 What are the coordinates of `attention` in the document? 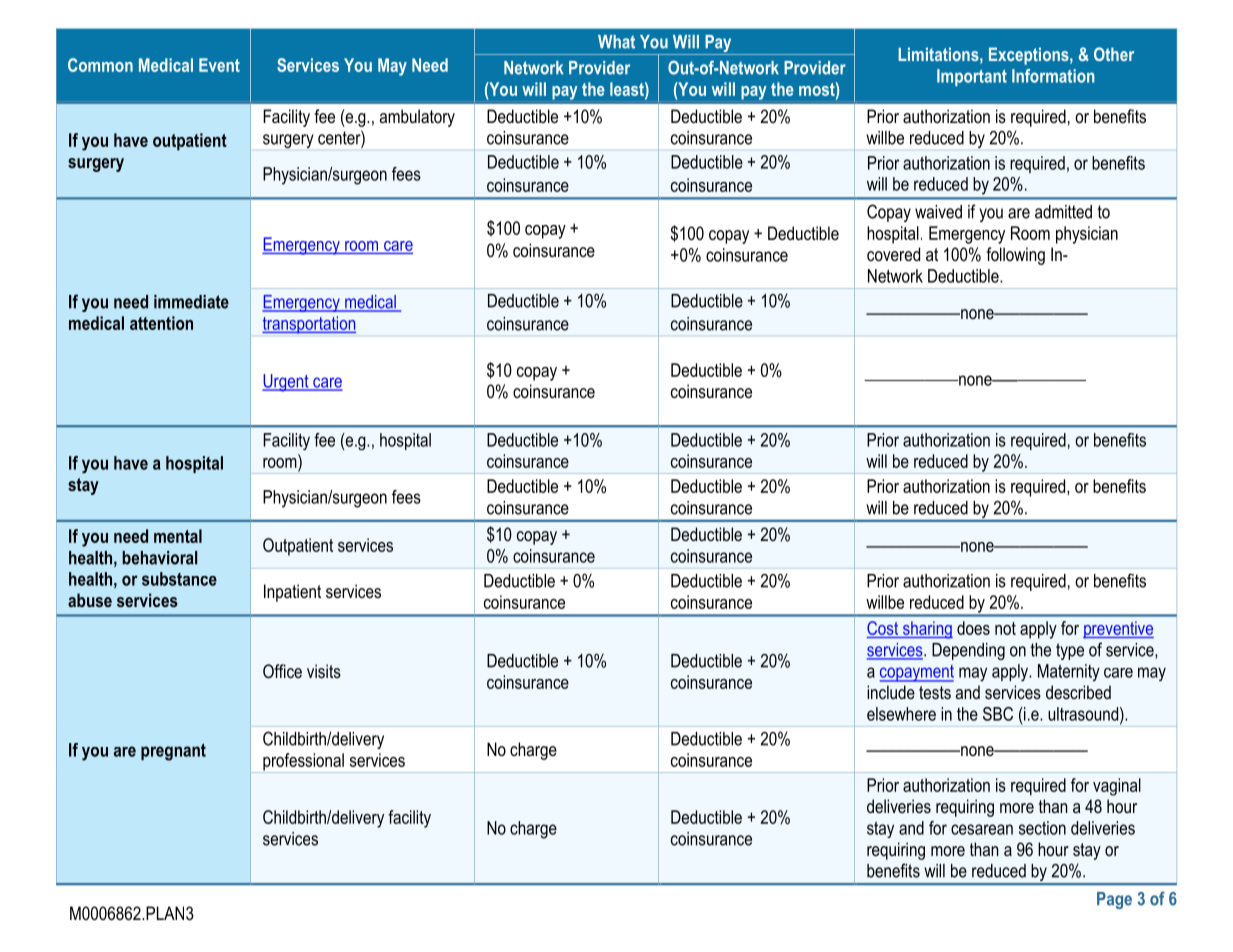 It's located at (161, 323).
